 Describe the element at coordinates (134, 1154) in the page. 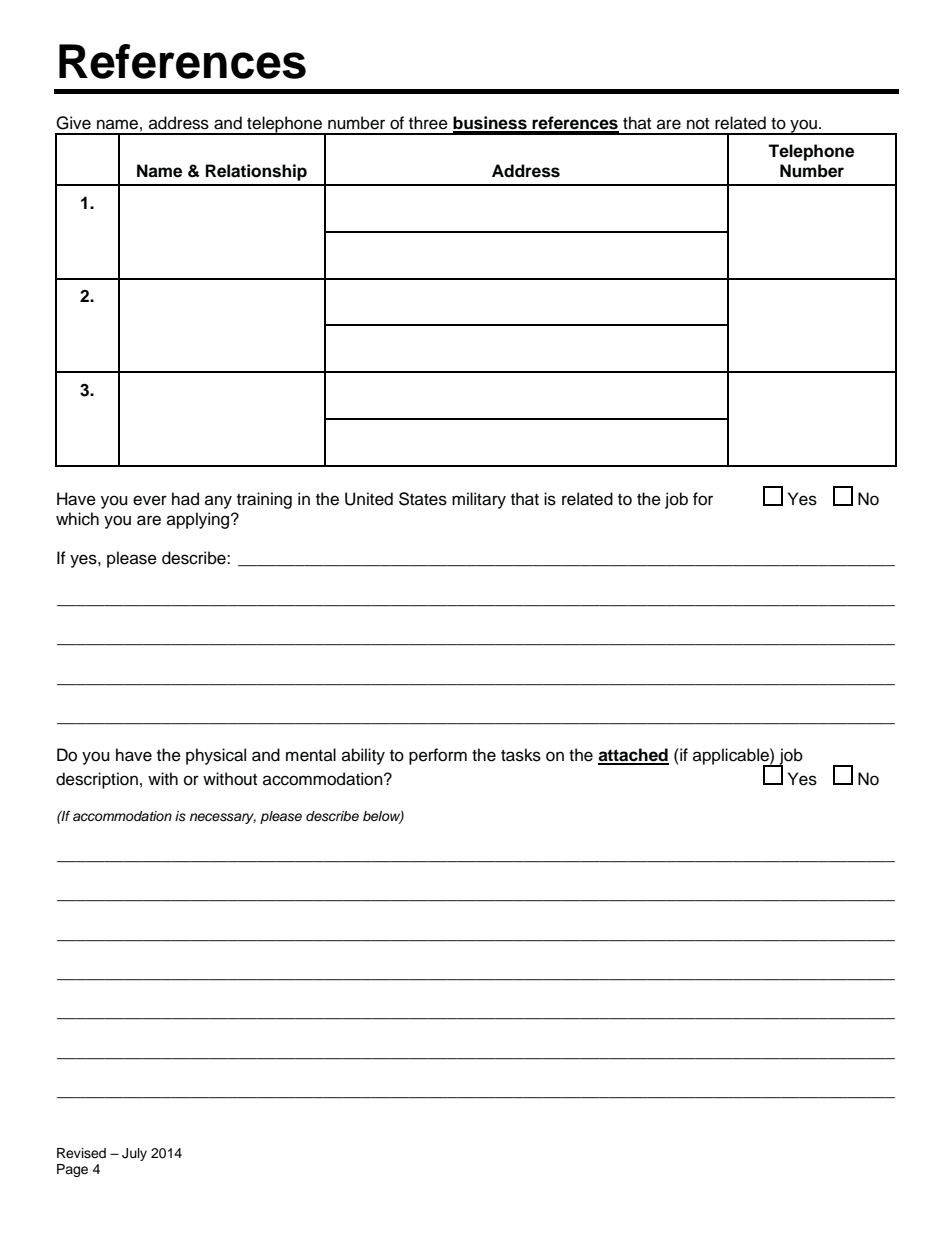

I see `July` at that location.
